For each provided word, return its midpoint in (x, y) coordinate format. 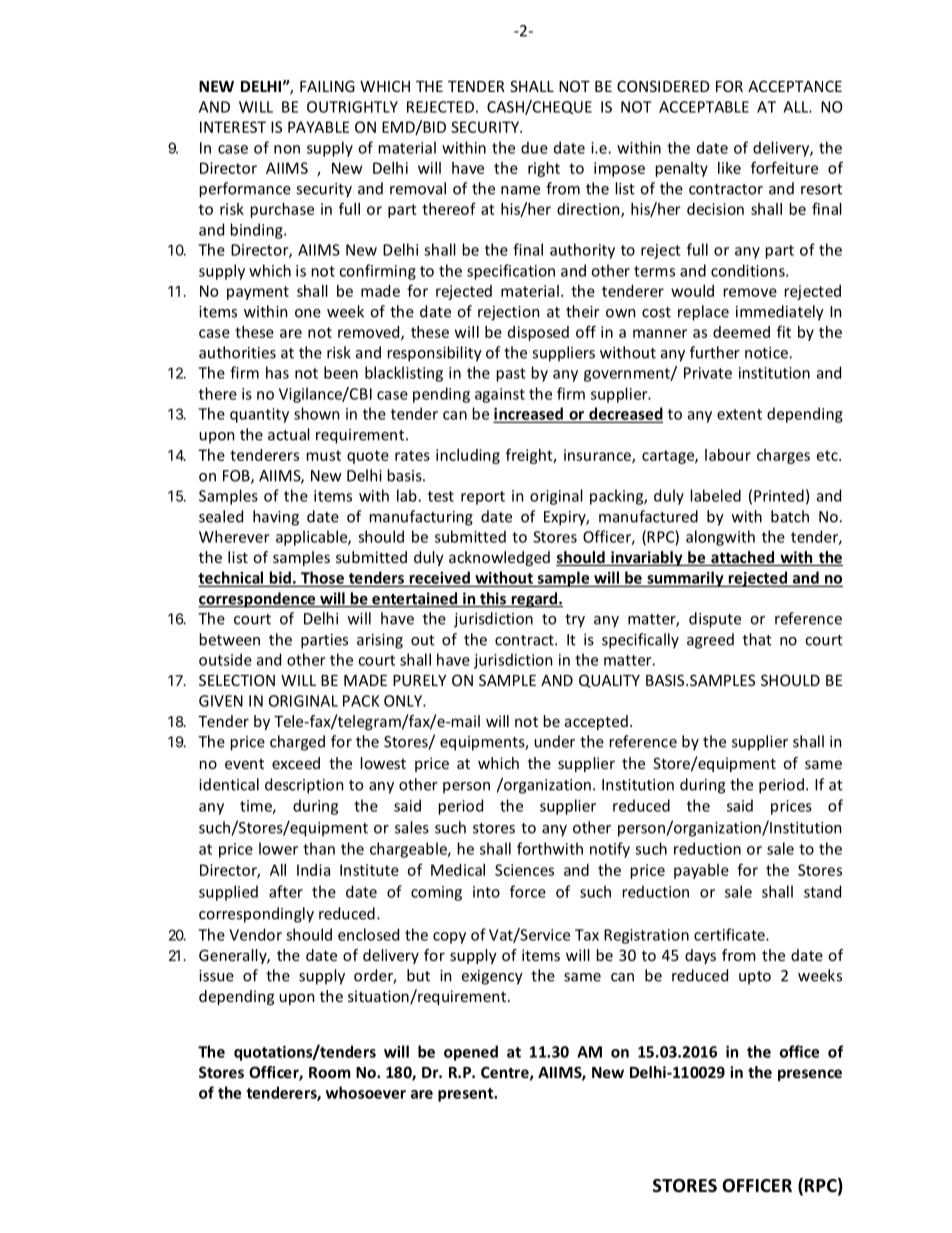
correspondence (257, 600)
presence (810, 1075)
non (287, 149)
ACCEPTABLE (704, 107)
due (534, 147)
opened (471, 1053)
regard (534, 600)
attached (742, 558)
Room (330, 1072)
